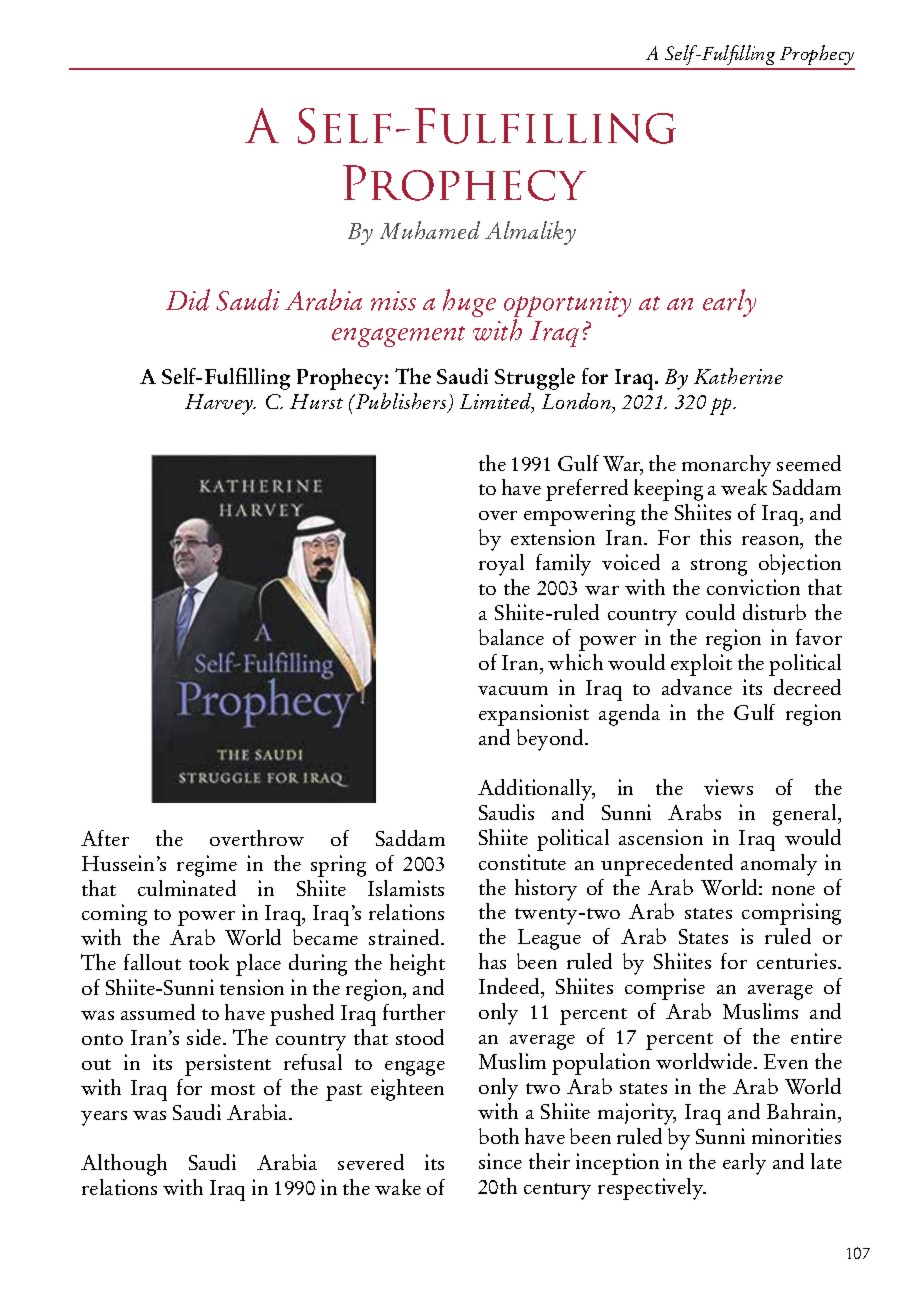  Describe the element at coordinates (796, 1136) in the screenshot. I see `minorities` at that location.
